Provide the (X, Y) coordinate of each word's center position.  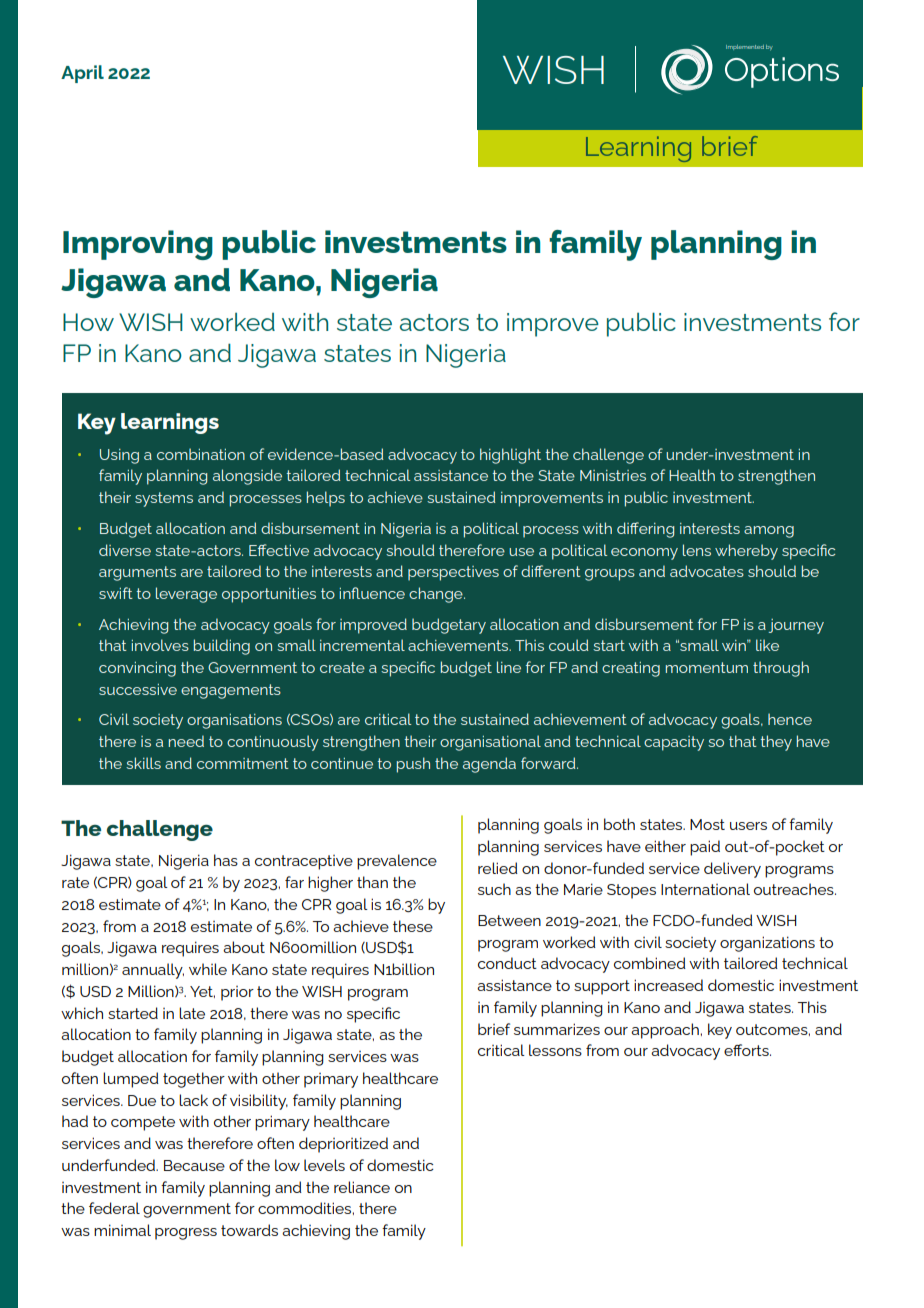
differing (645, 530)
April (82, 74)
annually (153, 971)
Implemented (745, 47)
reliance (362, 1187)
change (437, 595)
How (88, 322)
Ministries (613, 475)
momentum (707, 667)
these (413, 926)
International (705, 889)
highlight (510, 456)
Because (194, 1165)
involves (160, 645)
